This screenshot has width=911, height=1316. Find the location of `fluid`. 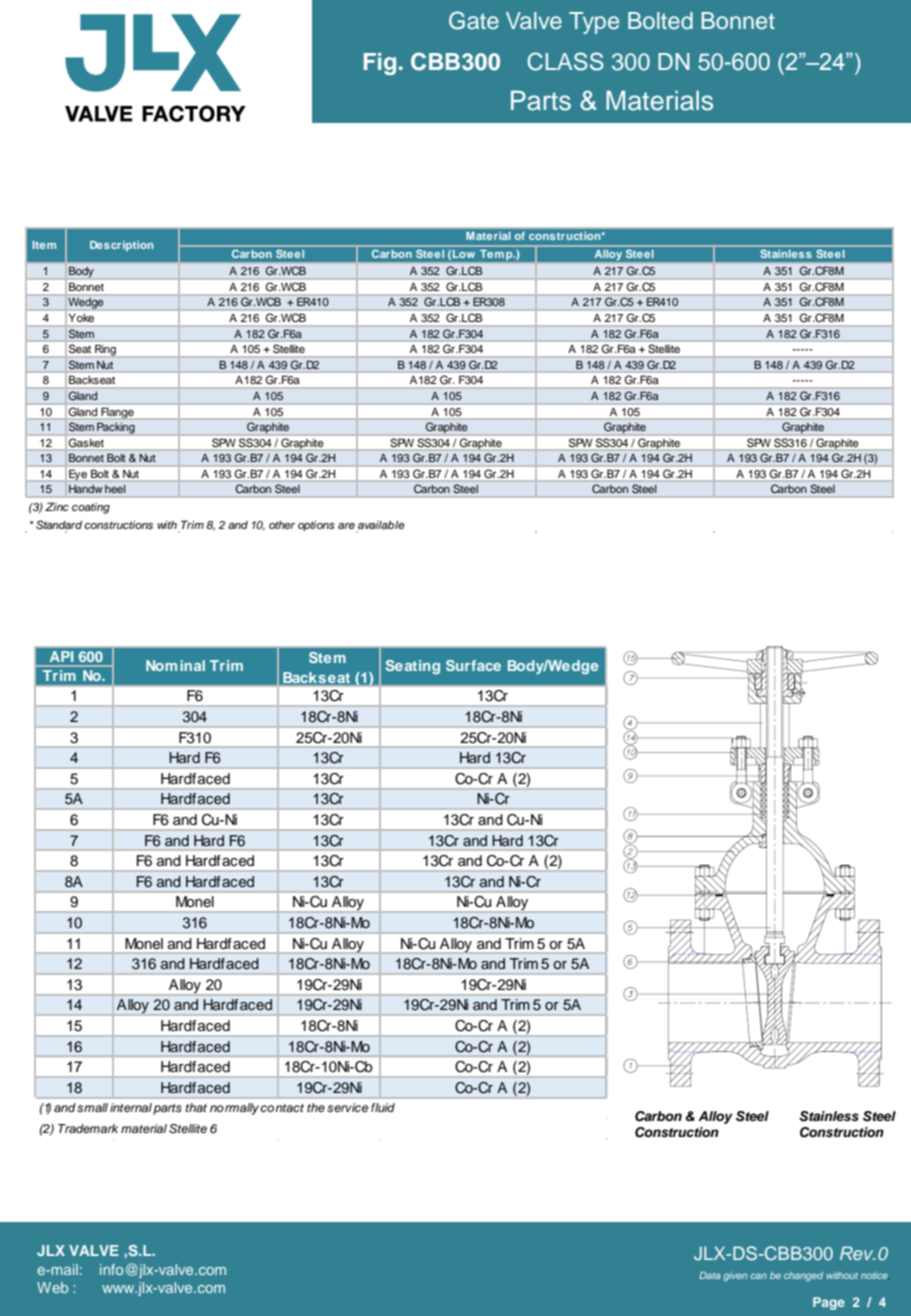

fluid is located at coordinates (383, 1107).
